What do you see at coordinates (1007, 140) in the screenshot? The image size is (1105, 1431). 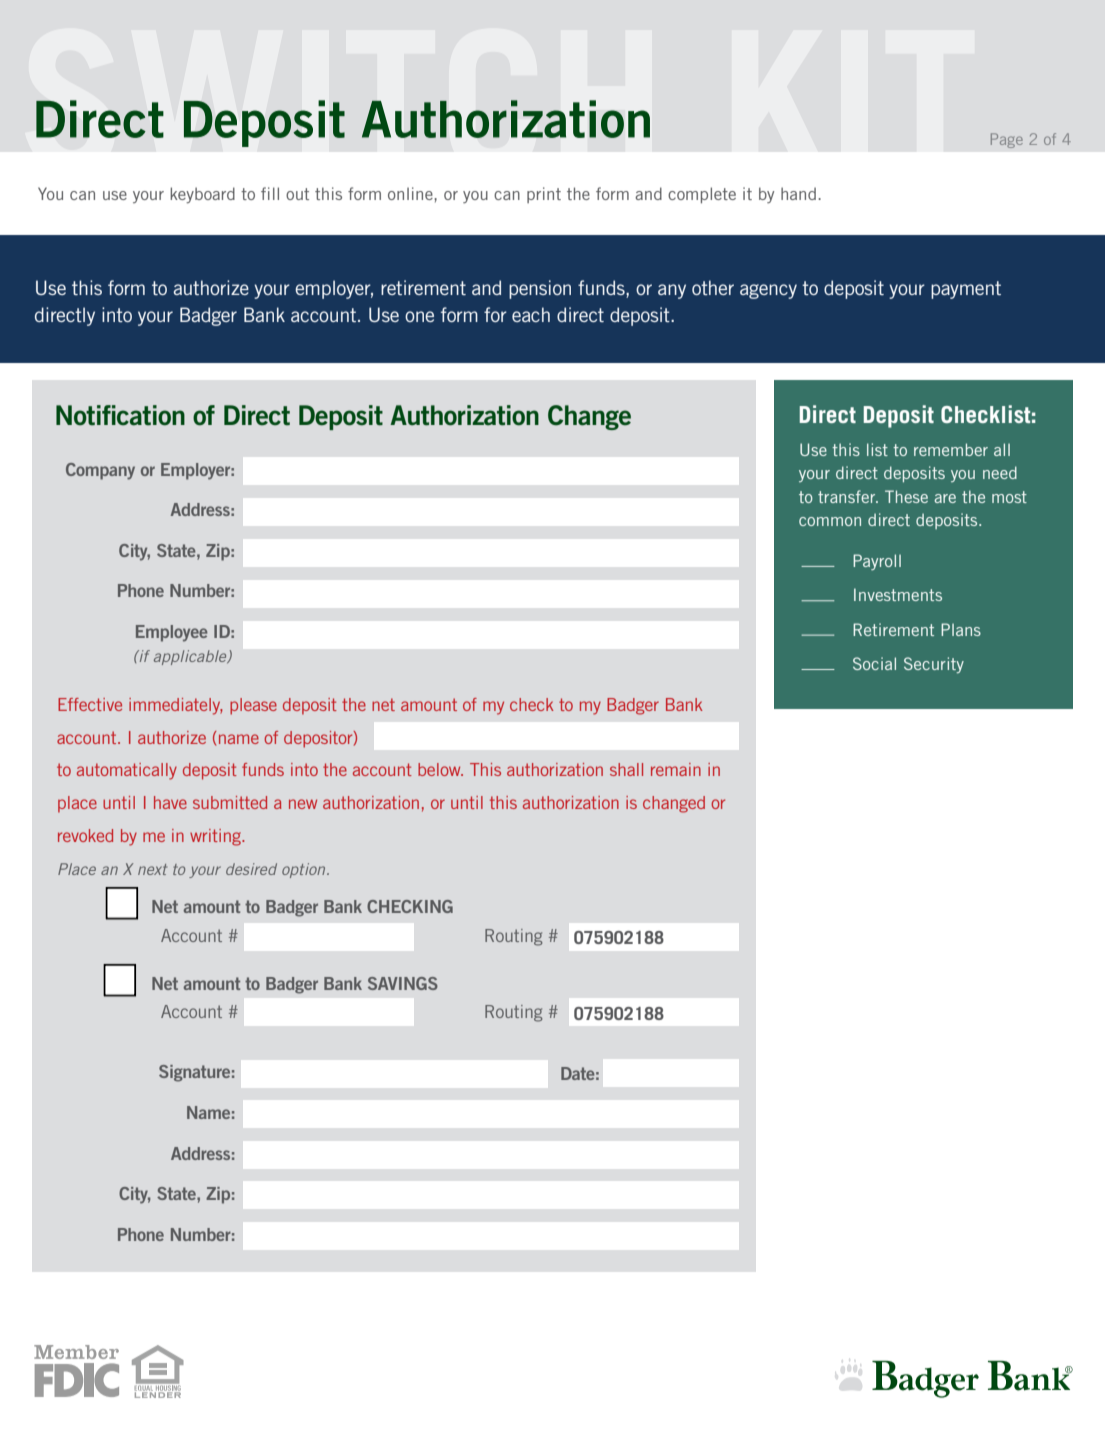 I see `Page` at bounding box center [1007, 140].
